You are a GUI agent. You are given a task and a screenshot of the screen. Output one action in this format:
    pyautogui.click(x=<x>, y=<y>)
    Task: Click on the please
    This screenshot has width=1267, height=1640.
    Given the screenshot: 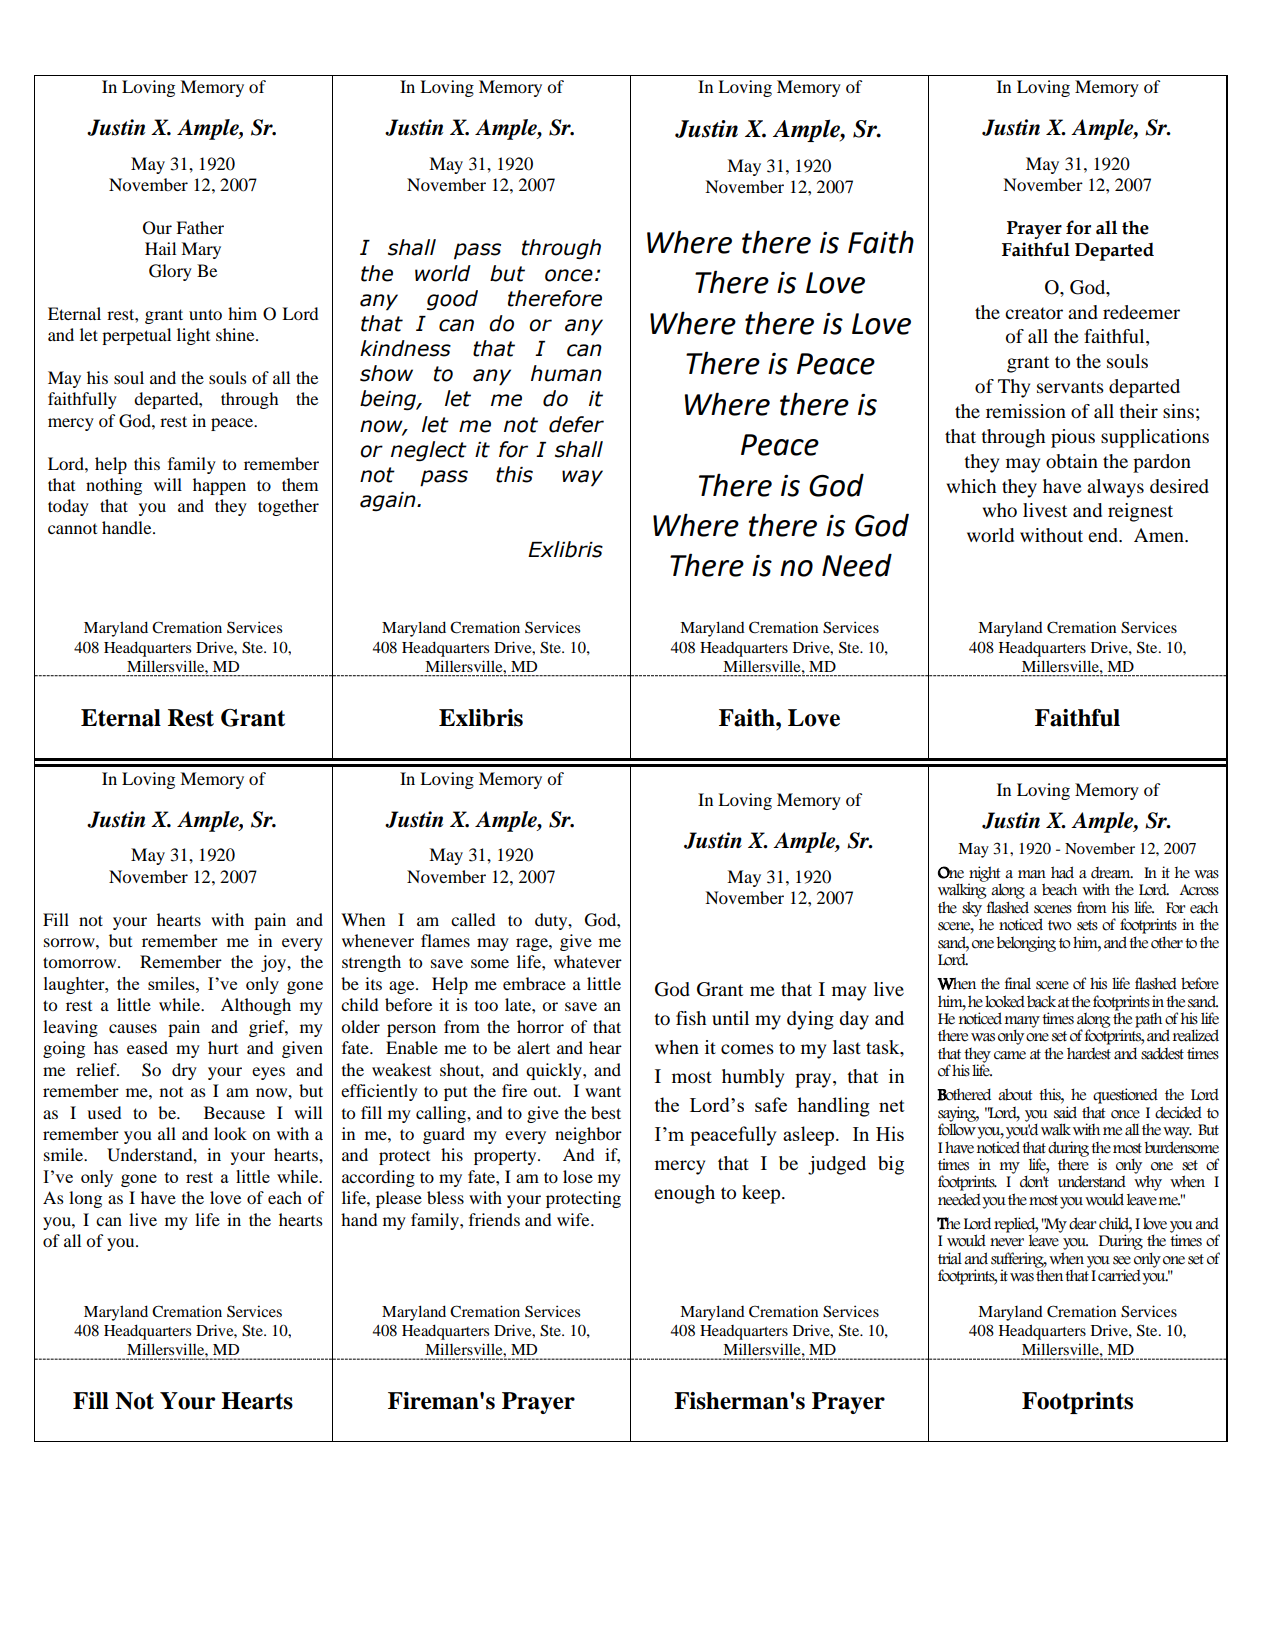 What is the action you would take?
    pyautogui.click(x=399, y=1199)
